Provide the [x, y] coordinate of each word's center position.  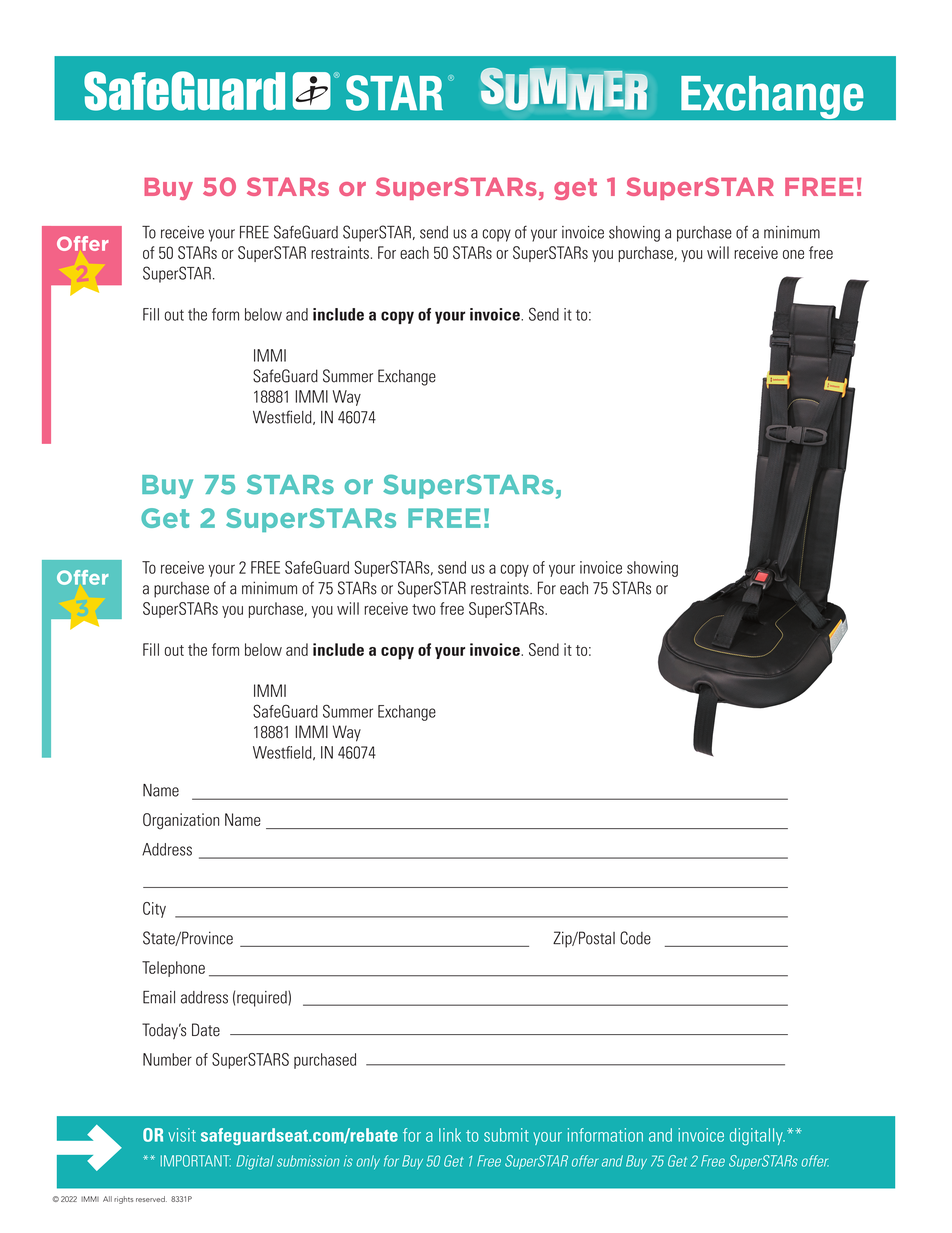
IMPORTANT [196, 1161]
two [423, 609]
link [450, 1135]
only [368, 1162]
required [263, 999]
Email [159, 997]
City [154, 910]
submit [506, 1135]
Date [206, 1030]
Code [635, 938]
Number [167, 1059]
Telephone [173, 969]
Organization [181, 821]
